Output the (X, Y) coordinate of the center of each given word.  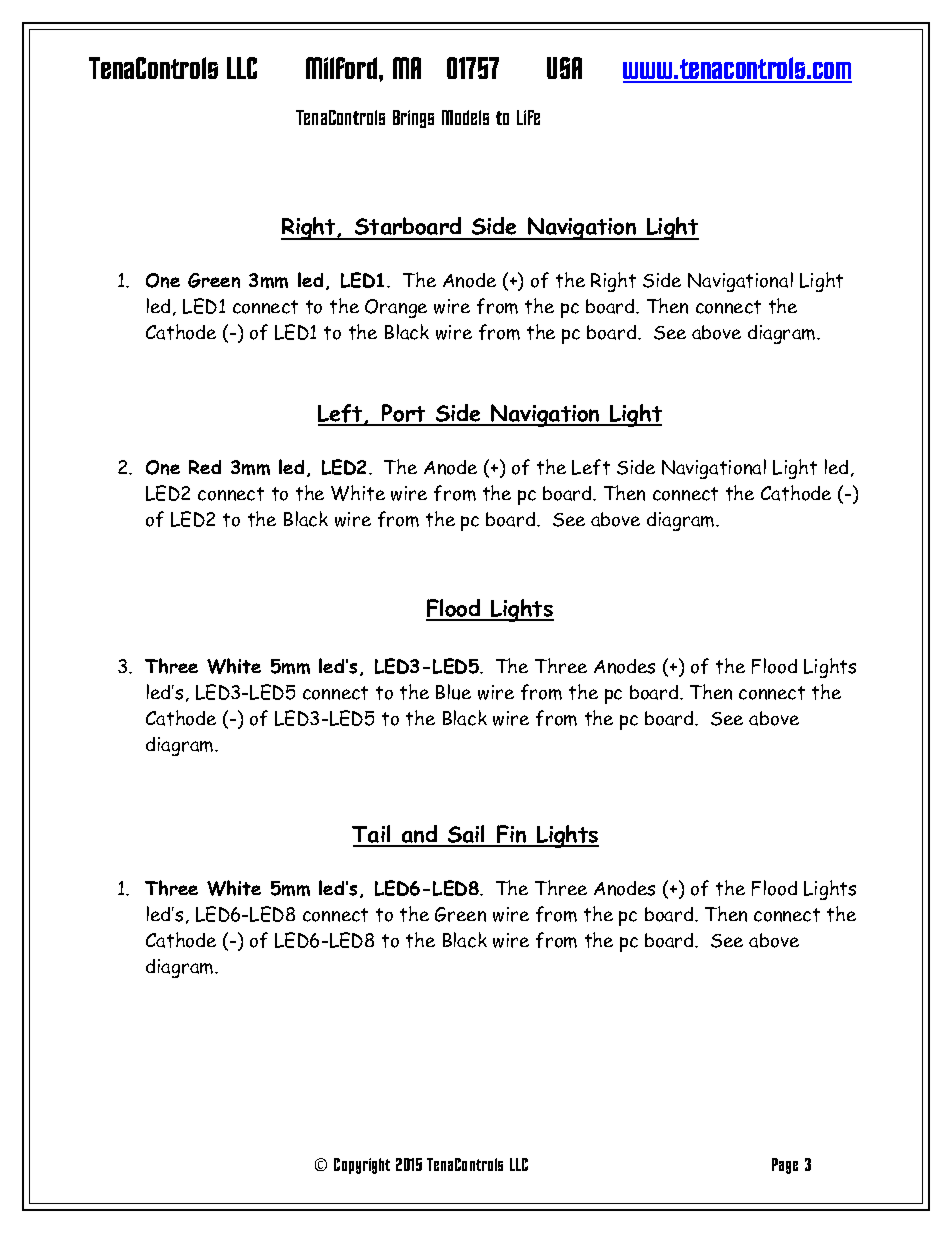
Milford (341, 68)
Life (528, 117)
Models (465, 117)
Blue (453, 692)
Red (205, 467)
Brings (413, 119)
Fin (512, 835)
